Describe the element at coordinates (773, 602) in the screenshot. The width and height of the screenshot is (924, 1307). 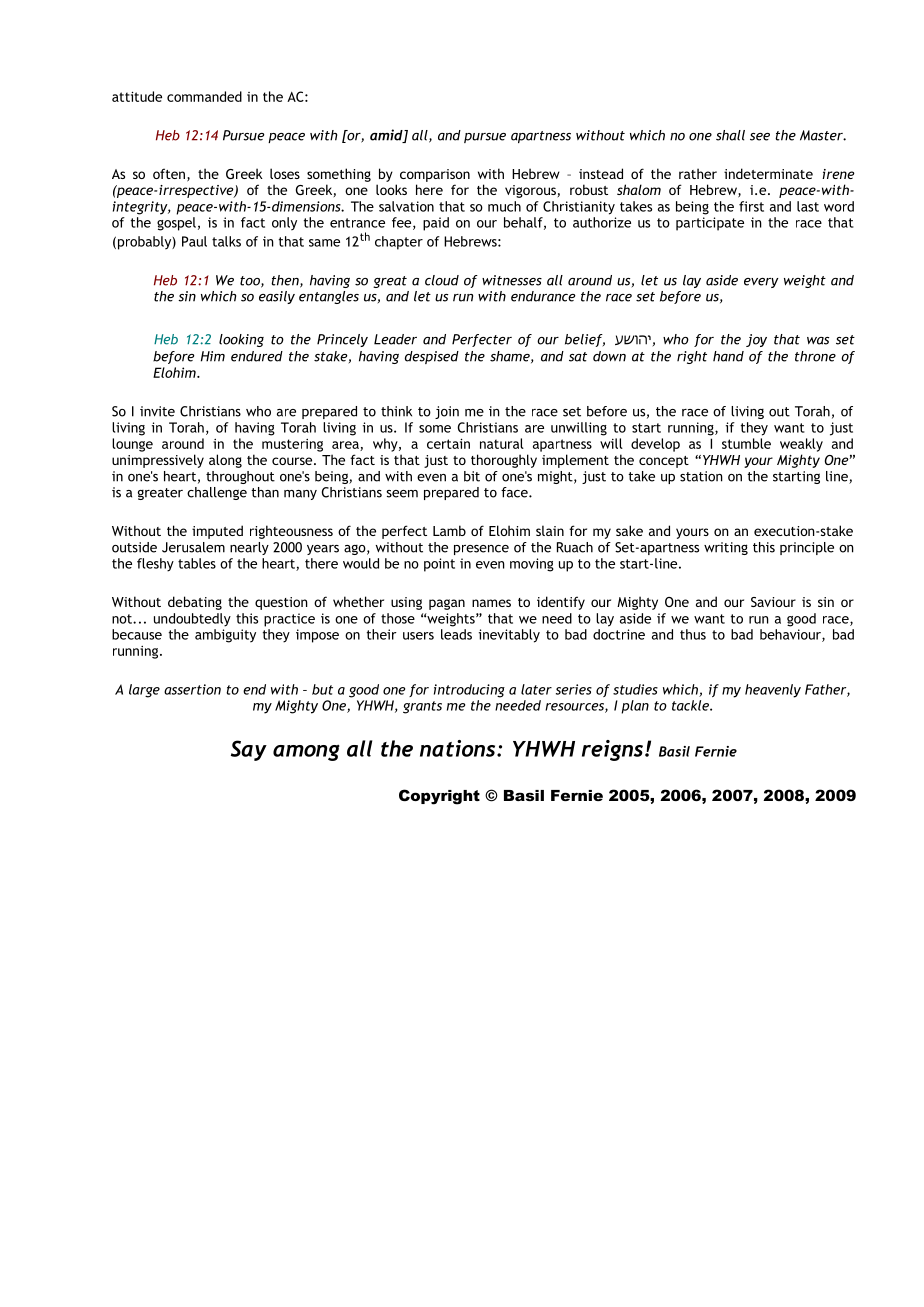
I see `Saviour` at that location.
